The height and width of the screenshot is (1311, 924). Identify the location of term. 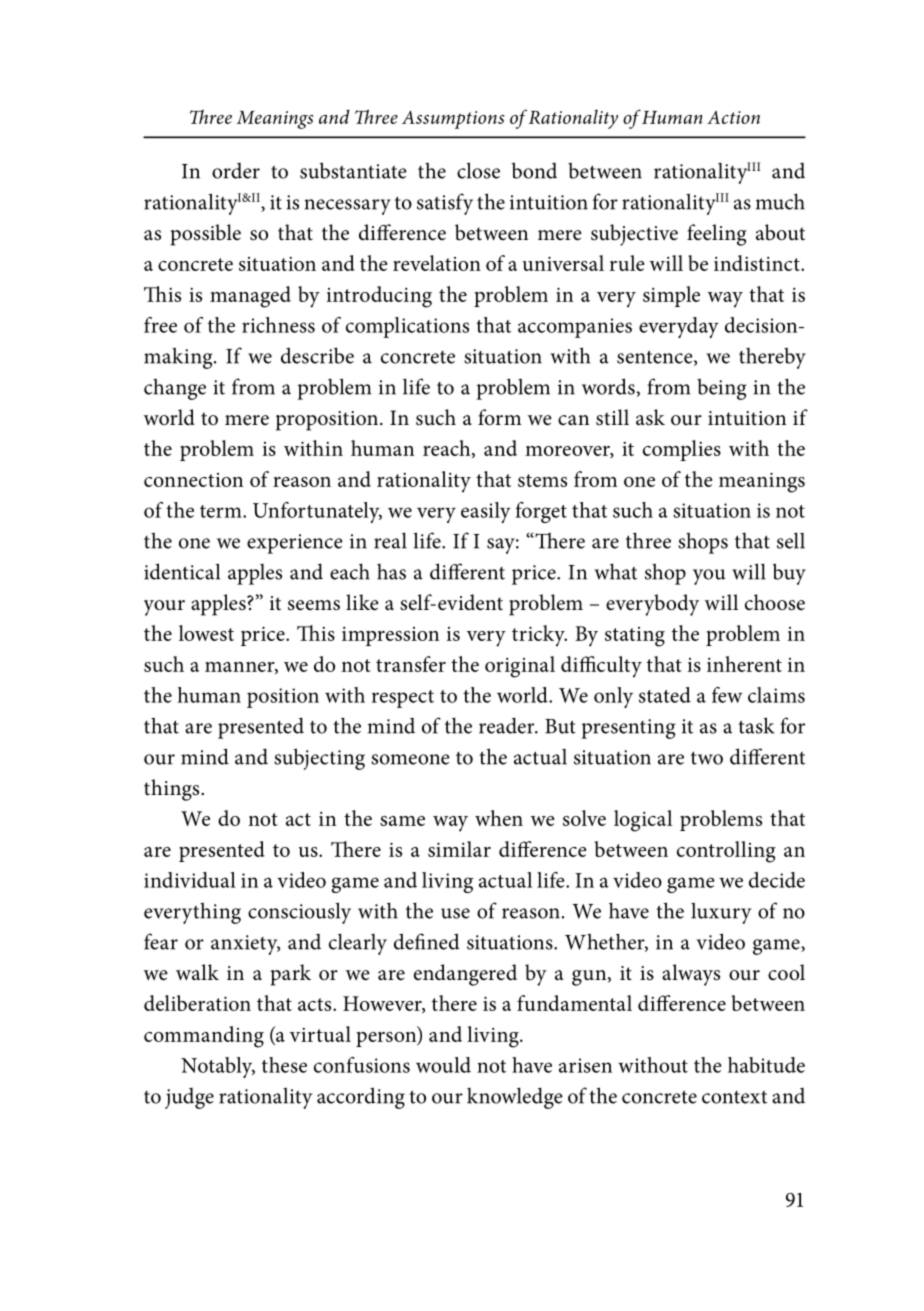
(222, 511).
